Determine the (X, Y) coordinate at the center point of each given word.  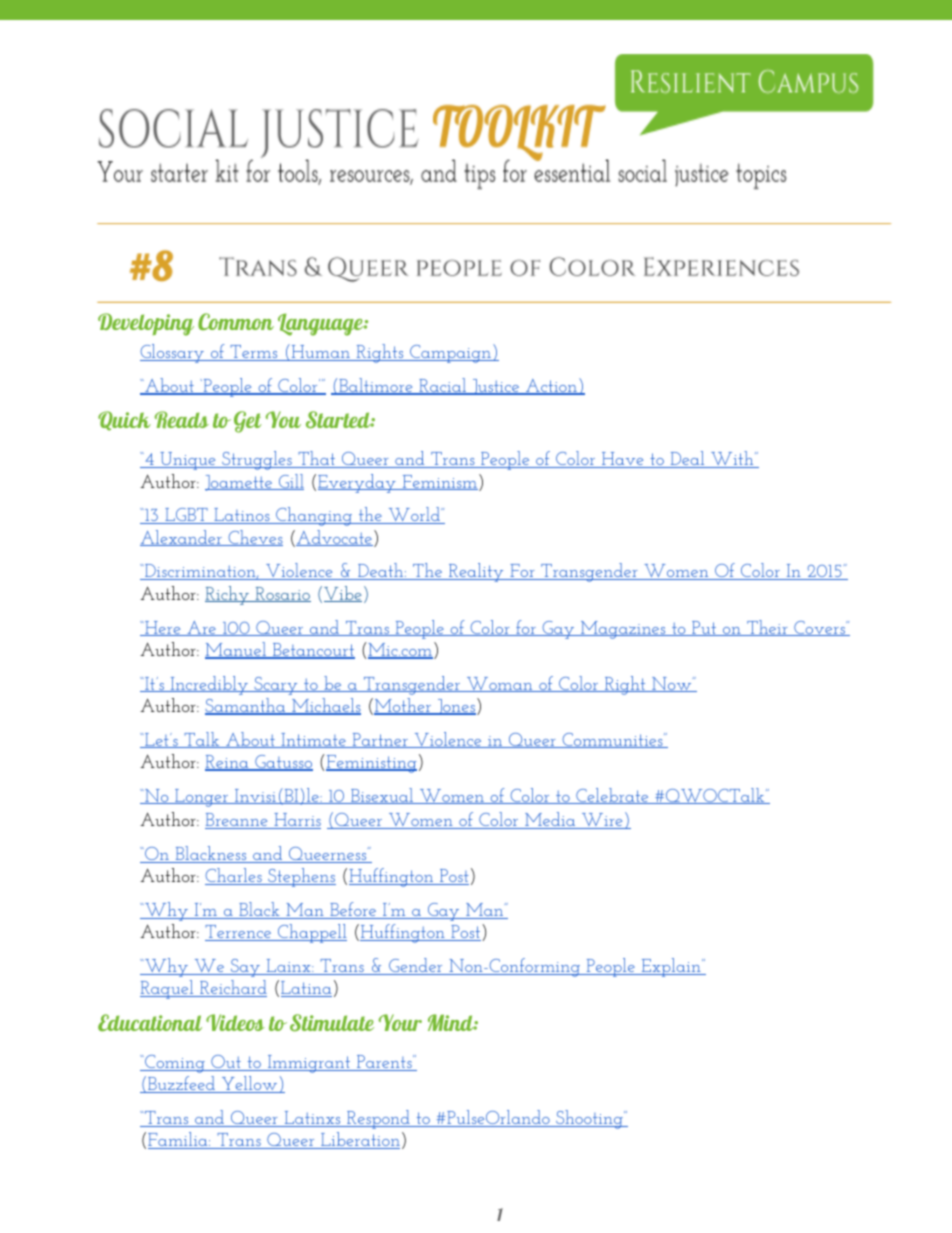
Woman (500, 684)
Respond (378, 1119)
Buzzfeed (182, 1084)
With (732, 459)
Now (672, 684)
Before (353, 910)
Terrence (239, 933)
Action (551, 387)
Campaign (450, 354)
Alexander (182, 538)
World (414, 515)
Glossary (173, 353)
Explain (671, 967)
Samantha (246, 706)
